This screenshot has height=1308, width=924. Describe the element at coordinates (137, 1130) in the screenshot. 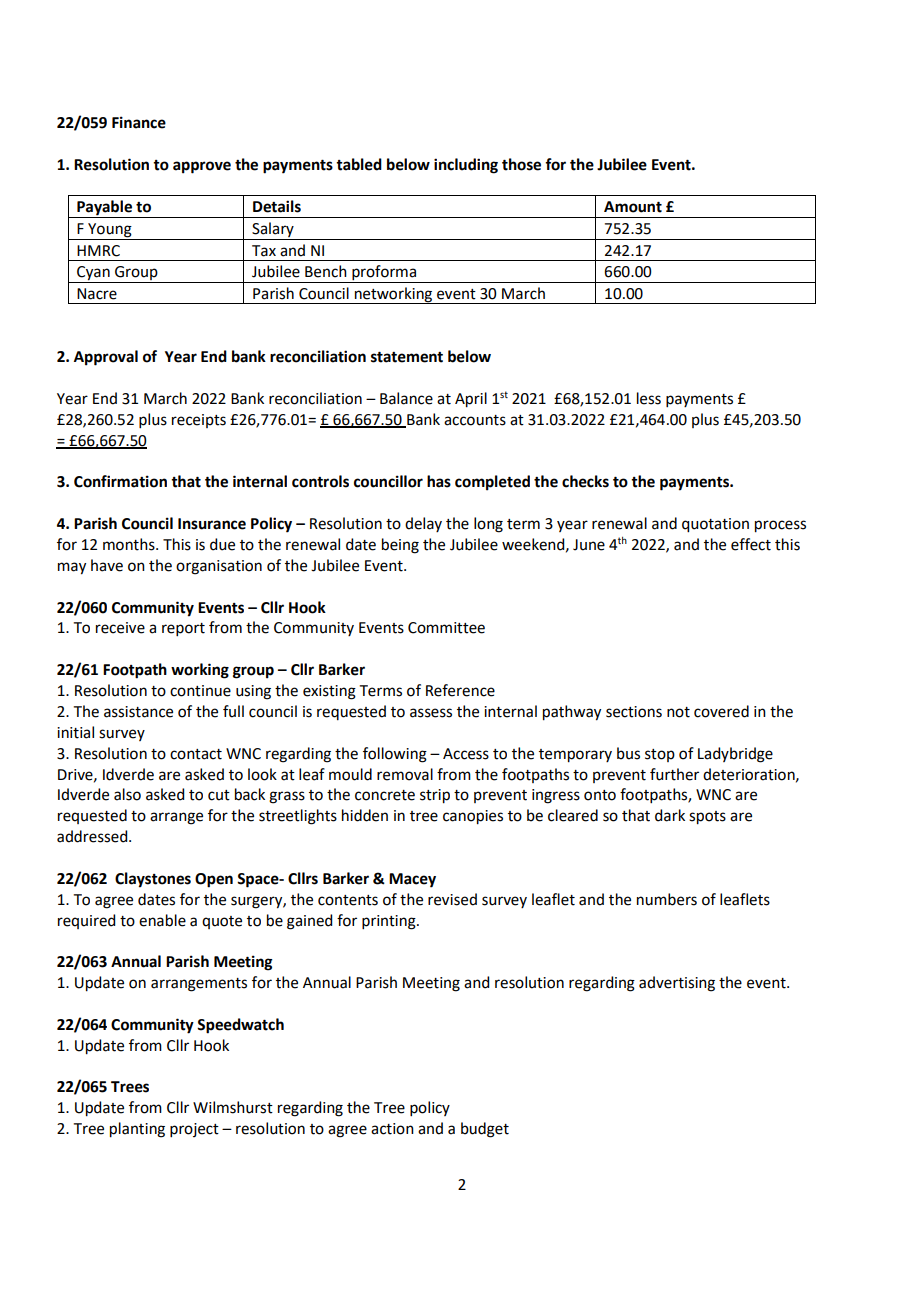

I see `planting` at that location.
